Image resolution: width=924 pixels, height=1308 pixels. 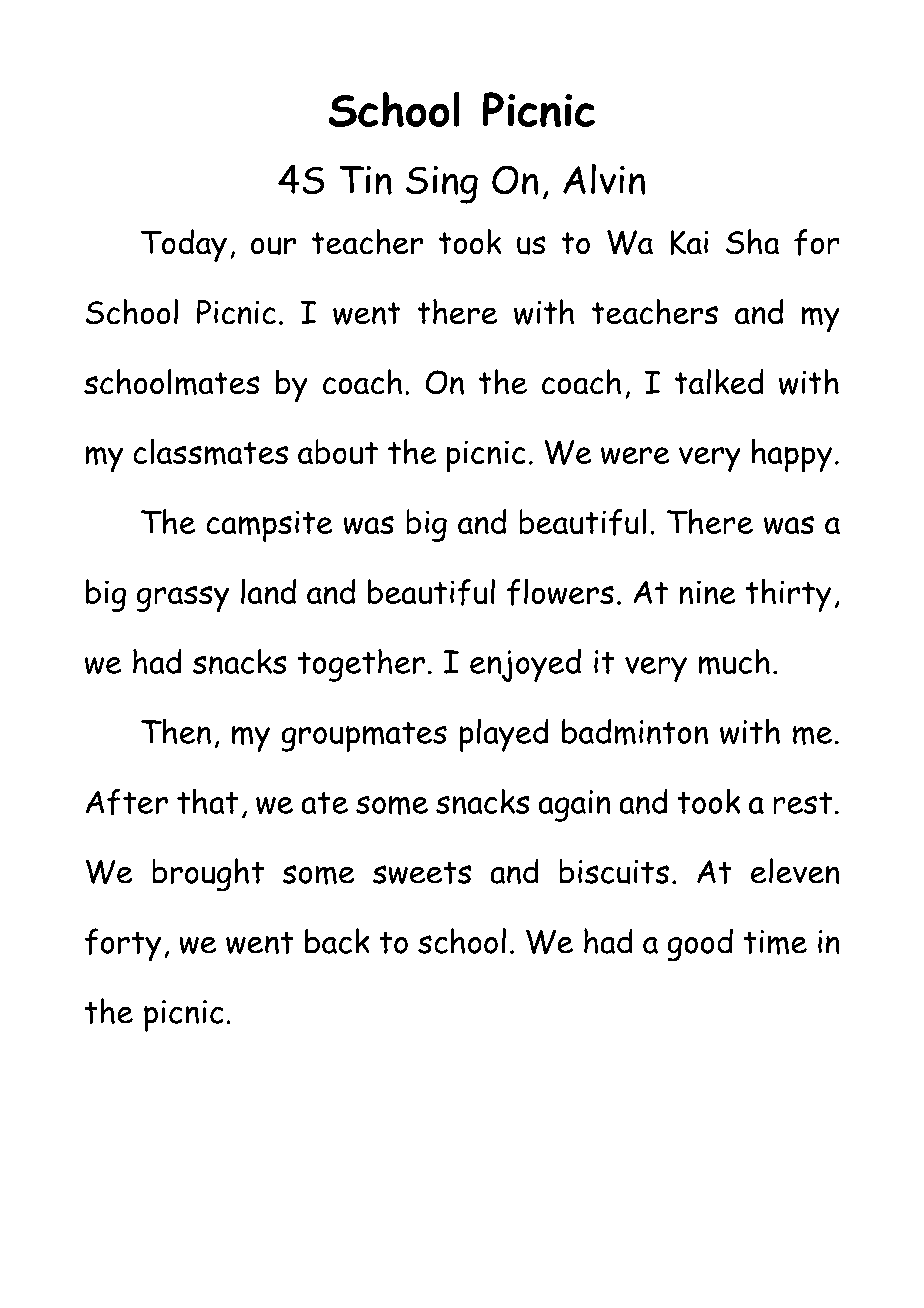 What do you see at coordinates (184, 245) in the screenshot?
I see `Today` at bounding box center [184, 245].
